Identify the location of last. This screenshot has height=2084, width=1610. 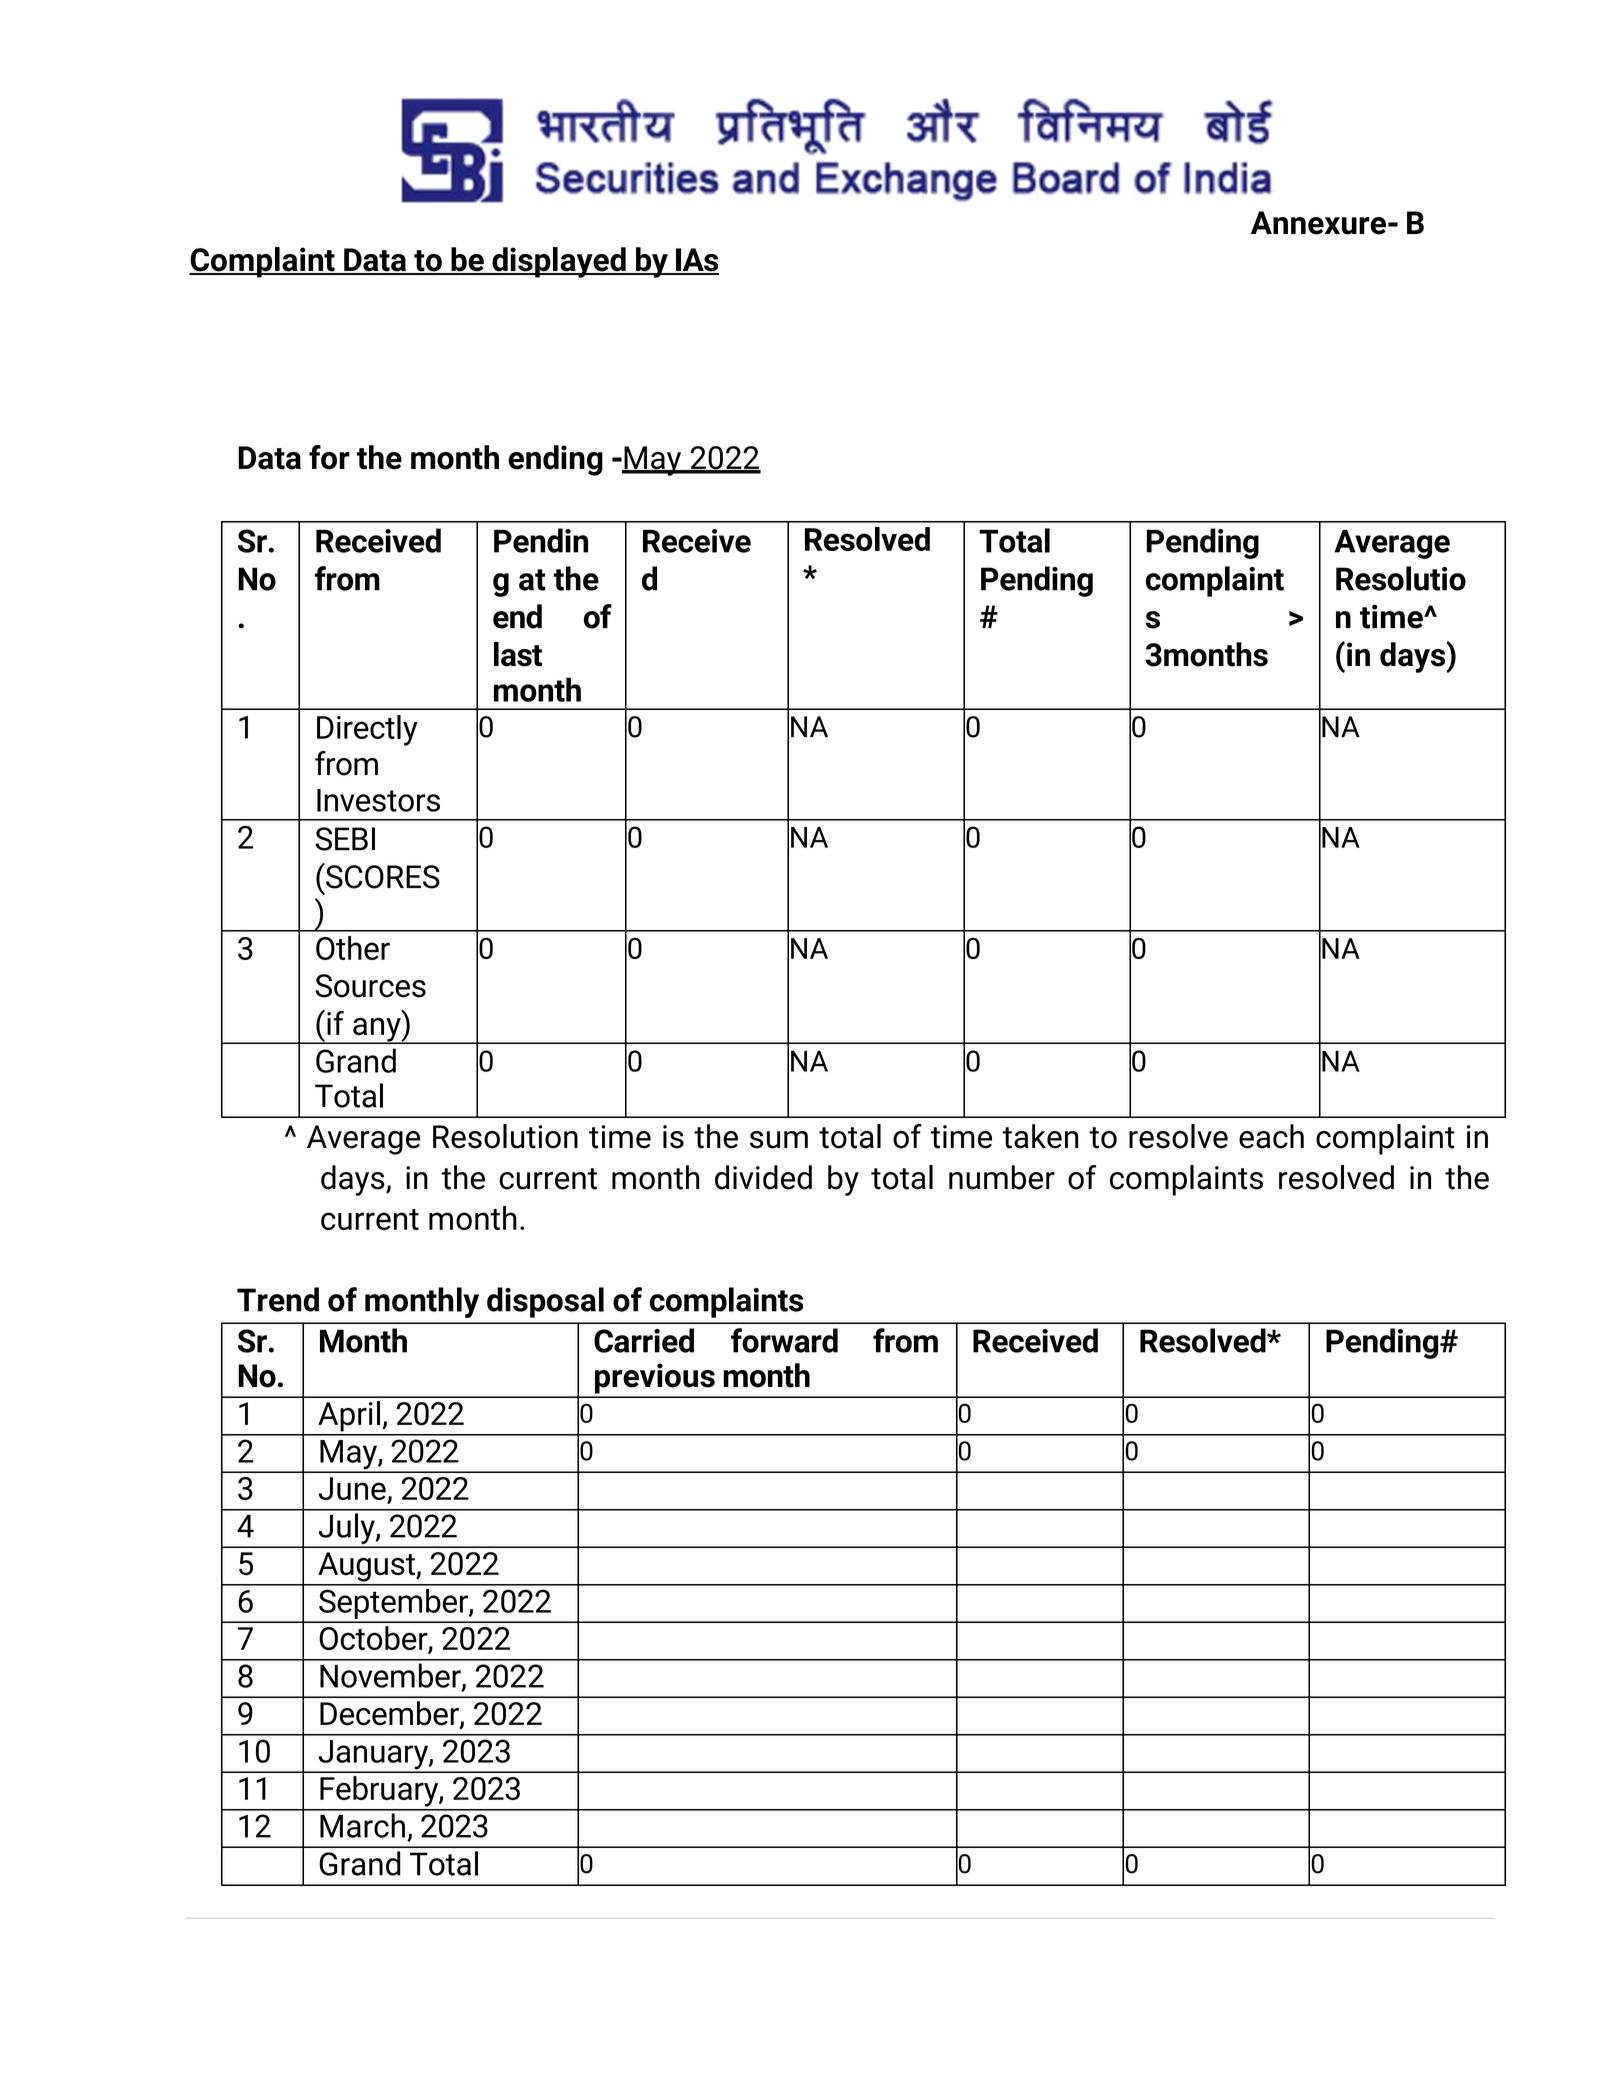
(518, 654).
